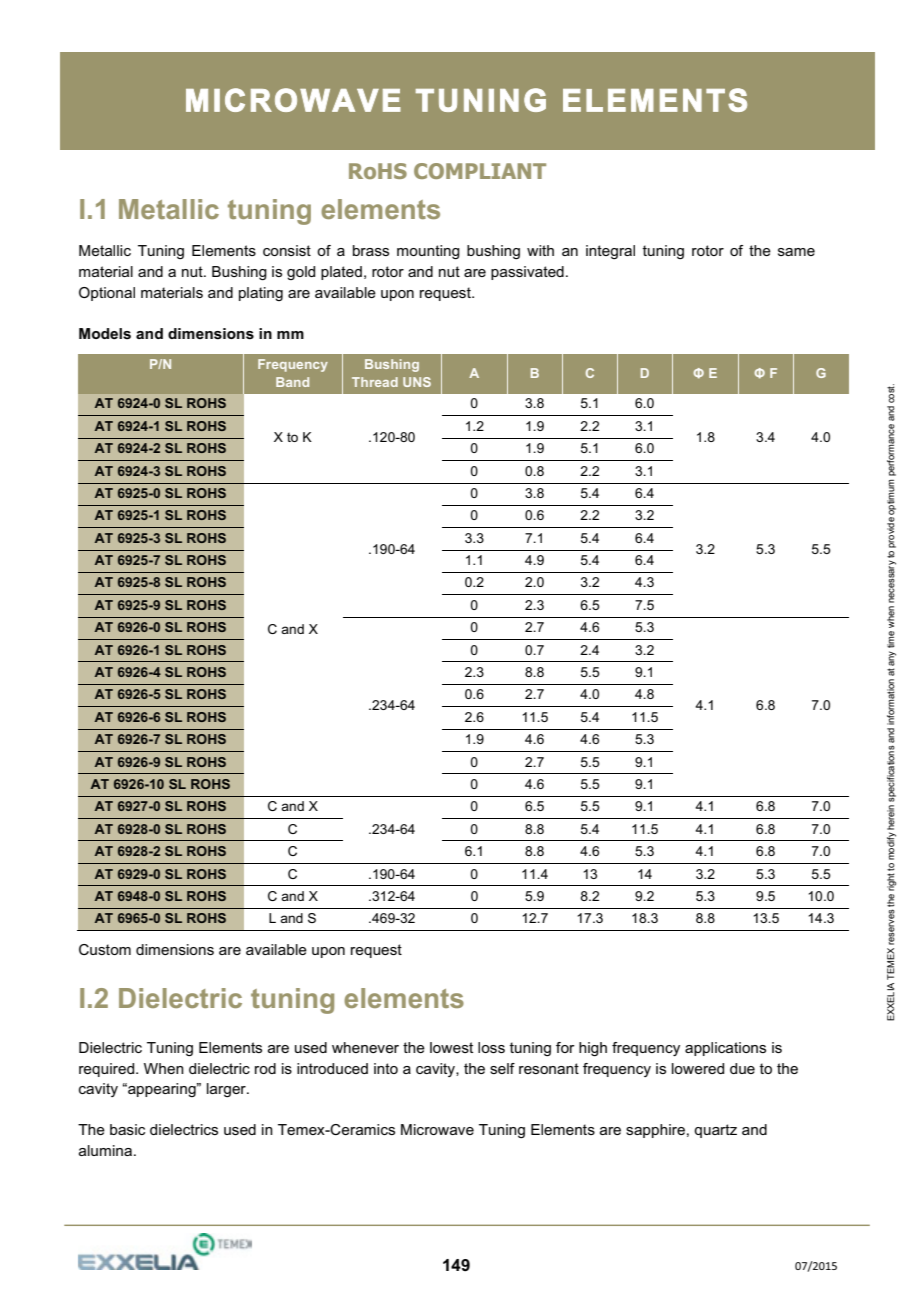 The height and width of the image is (1308, 924). Describe the element at coordinates (292, 382) in the image. I see `Band` at that location.
